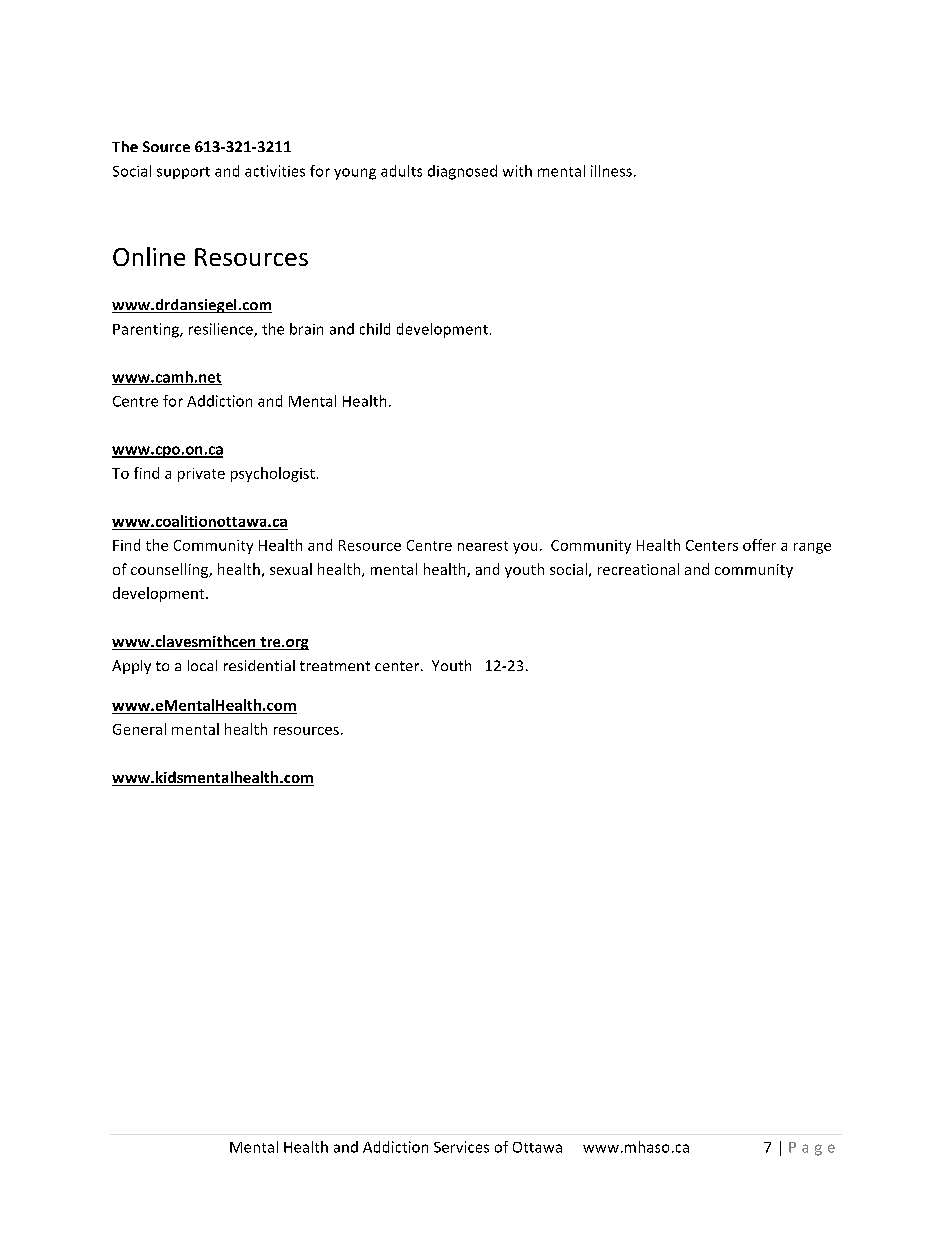  I want to click on treatment, so click(335, 666).
